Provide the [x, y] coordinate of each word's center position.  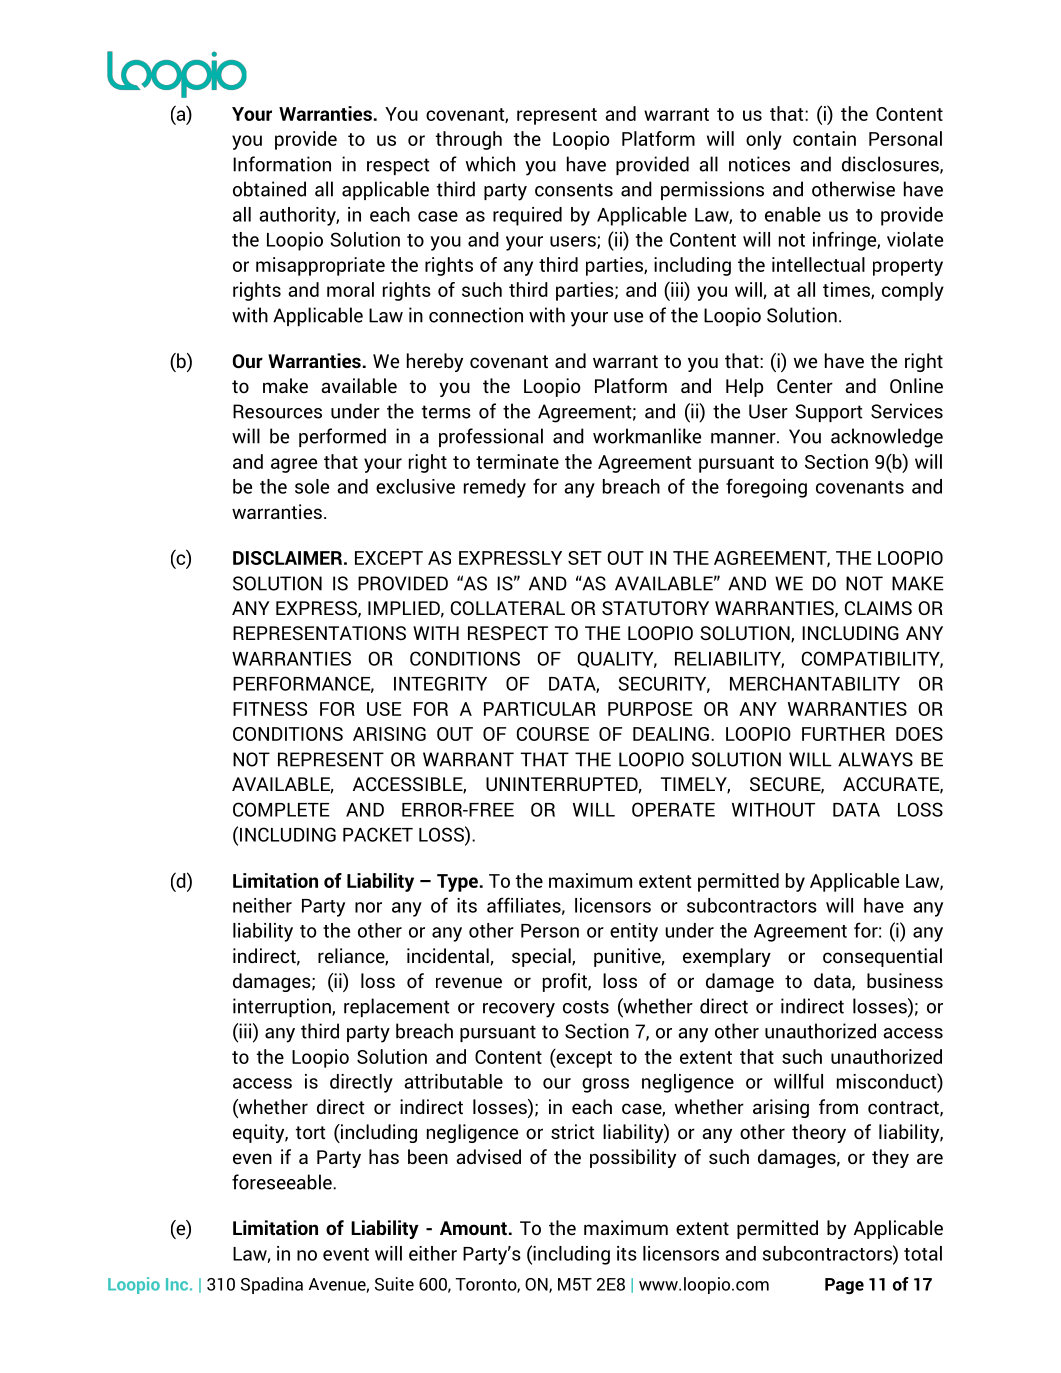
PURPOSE [650, 709]
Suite [394, 1284]
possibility [633, 1158]
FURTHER [843, 734]
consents [574, 190]
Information [282, 164]
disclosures [891, 165]
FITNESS [270, 709]
